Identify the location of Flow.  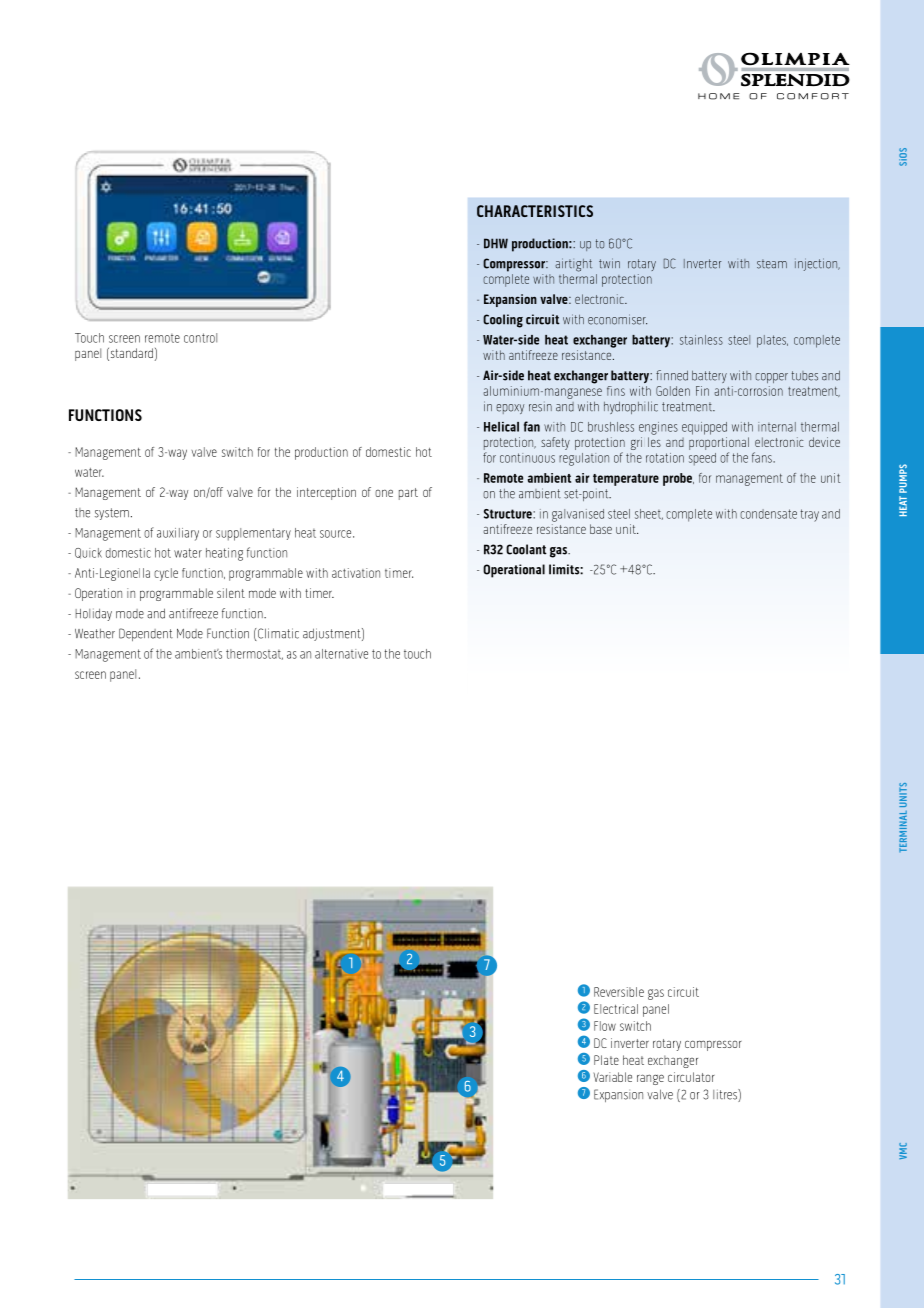
(605, 1026).
